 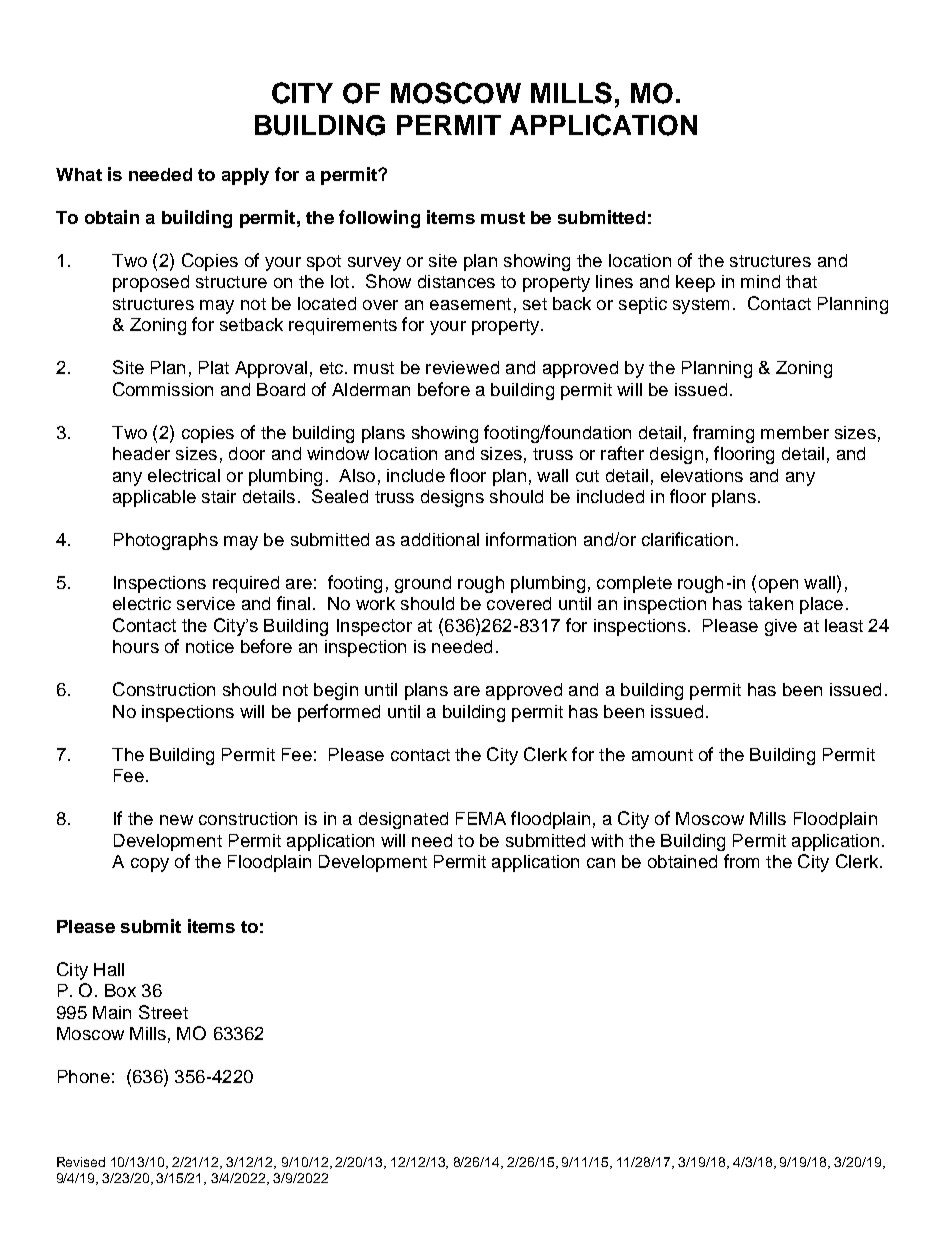 What do you see at coordinates (601, 863) in the page?
I see `can` at bounding box center [601, 863].
